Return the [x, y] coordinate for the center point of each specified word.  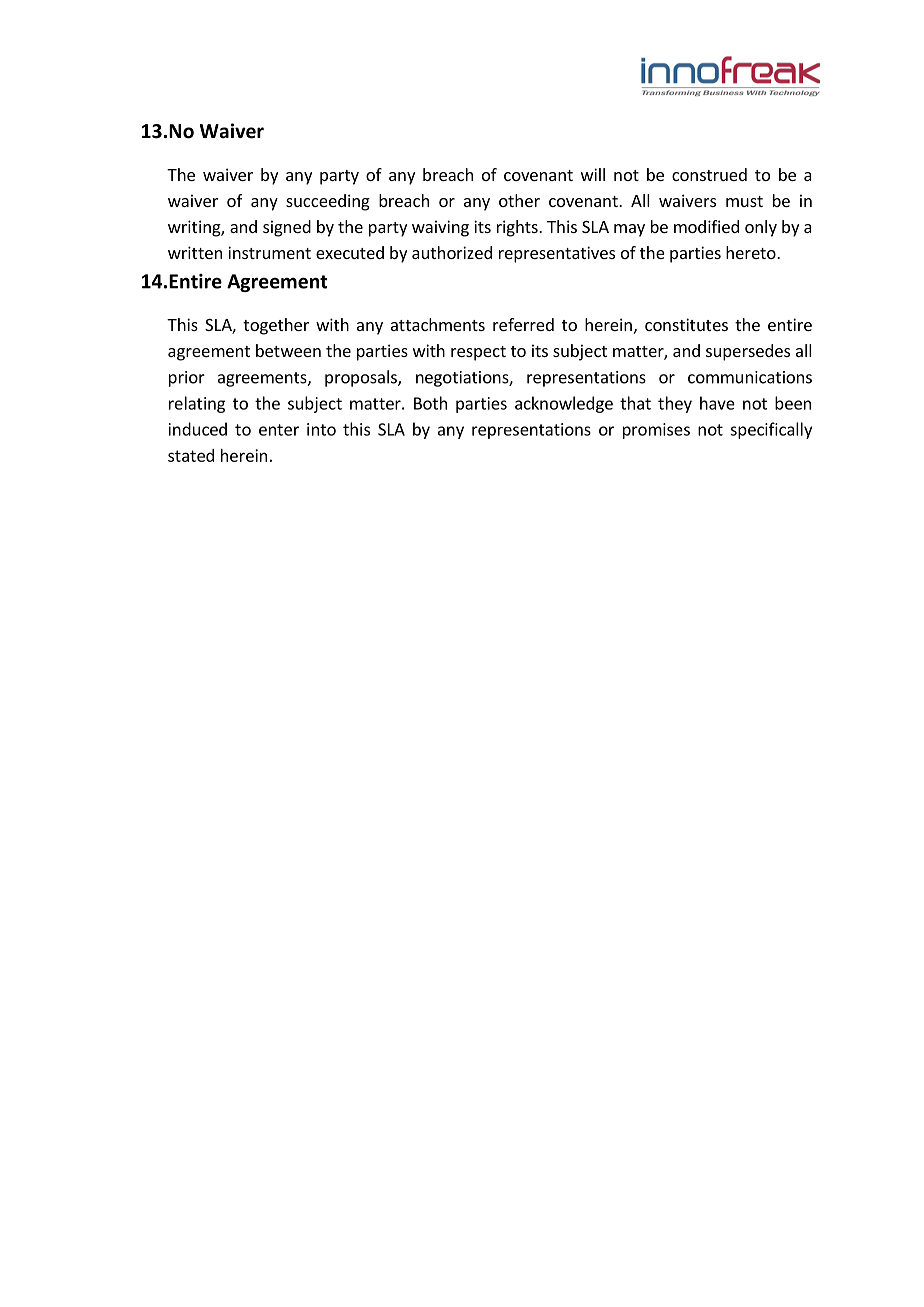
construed [709, 174]
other [519, 200]
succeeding [328, 202]
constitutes [686, 324]
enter [279, 430]
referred [523, 324]
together [276, 326]
